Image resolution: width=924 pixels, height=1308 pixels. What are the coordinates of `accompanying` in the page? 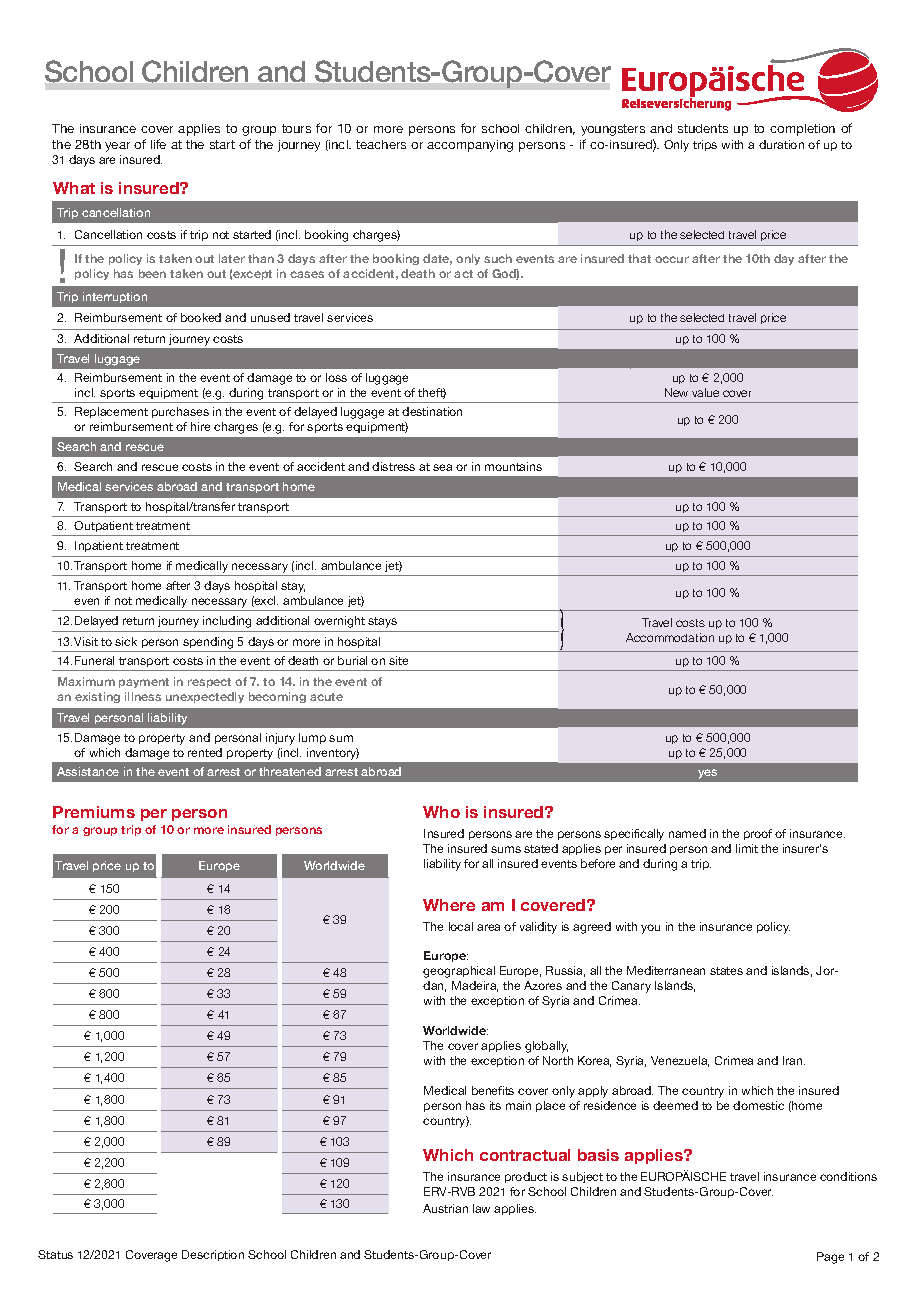 It's located at (470, 146).
